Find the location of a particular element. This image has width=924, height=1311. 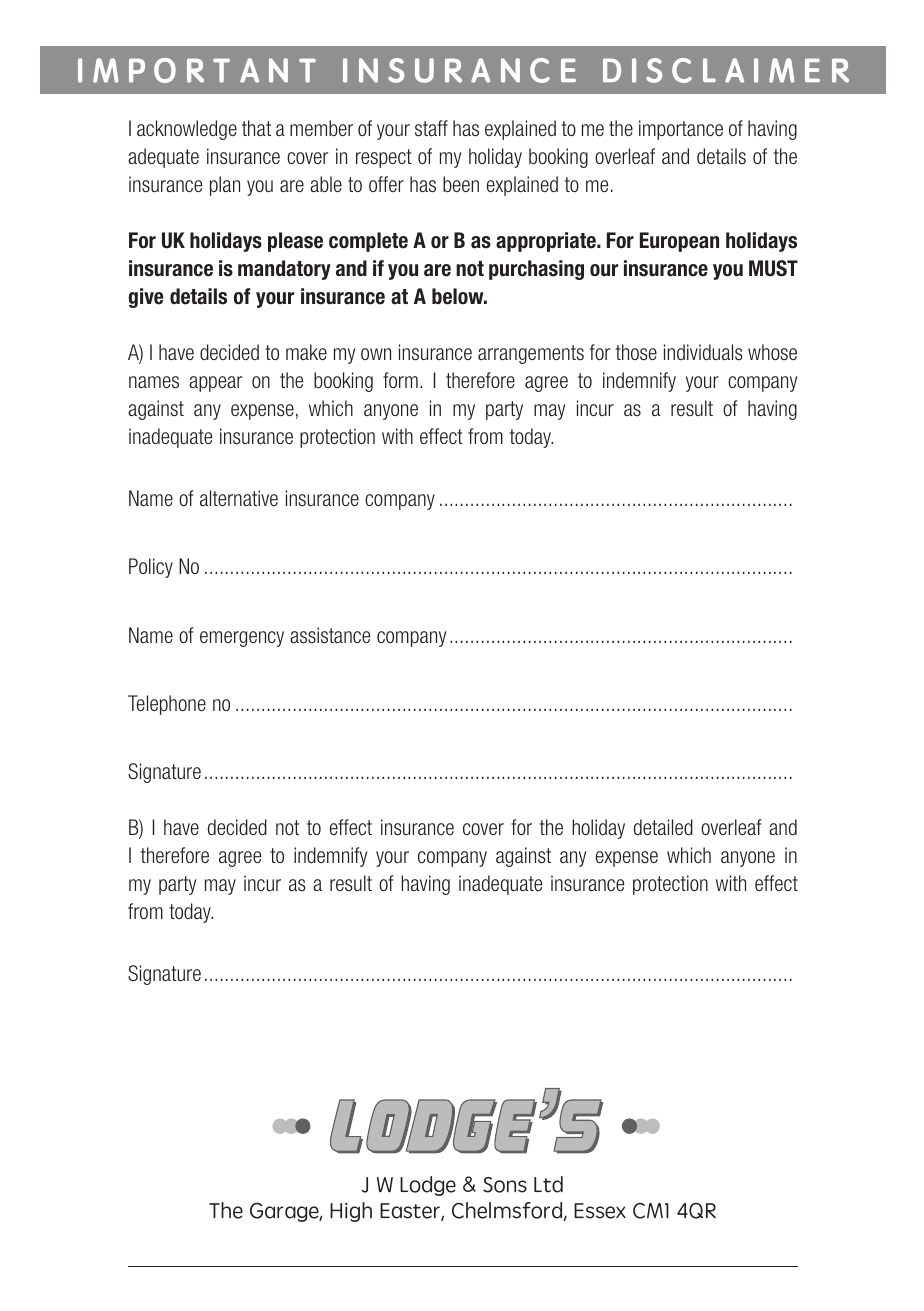

arrangements is located at coordinates (531, 354).
